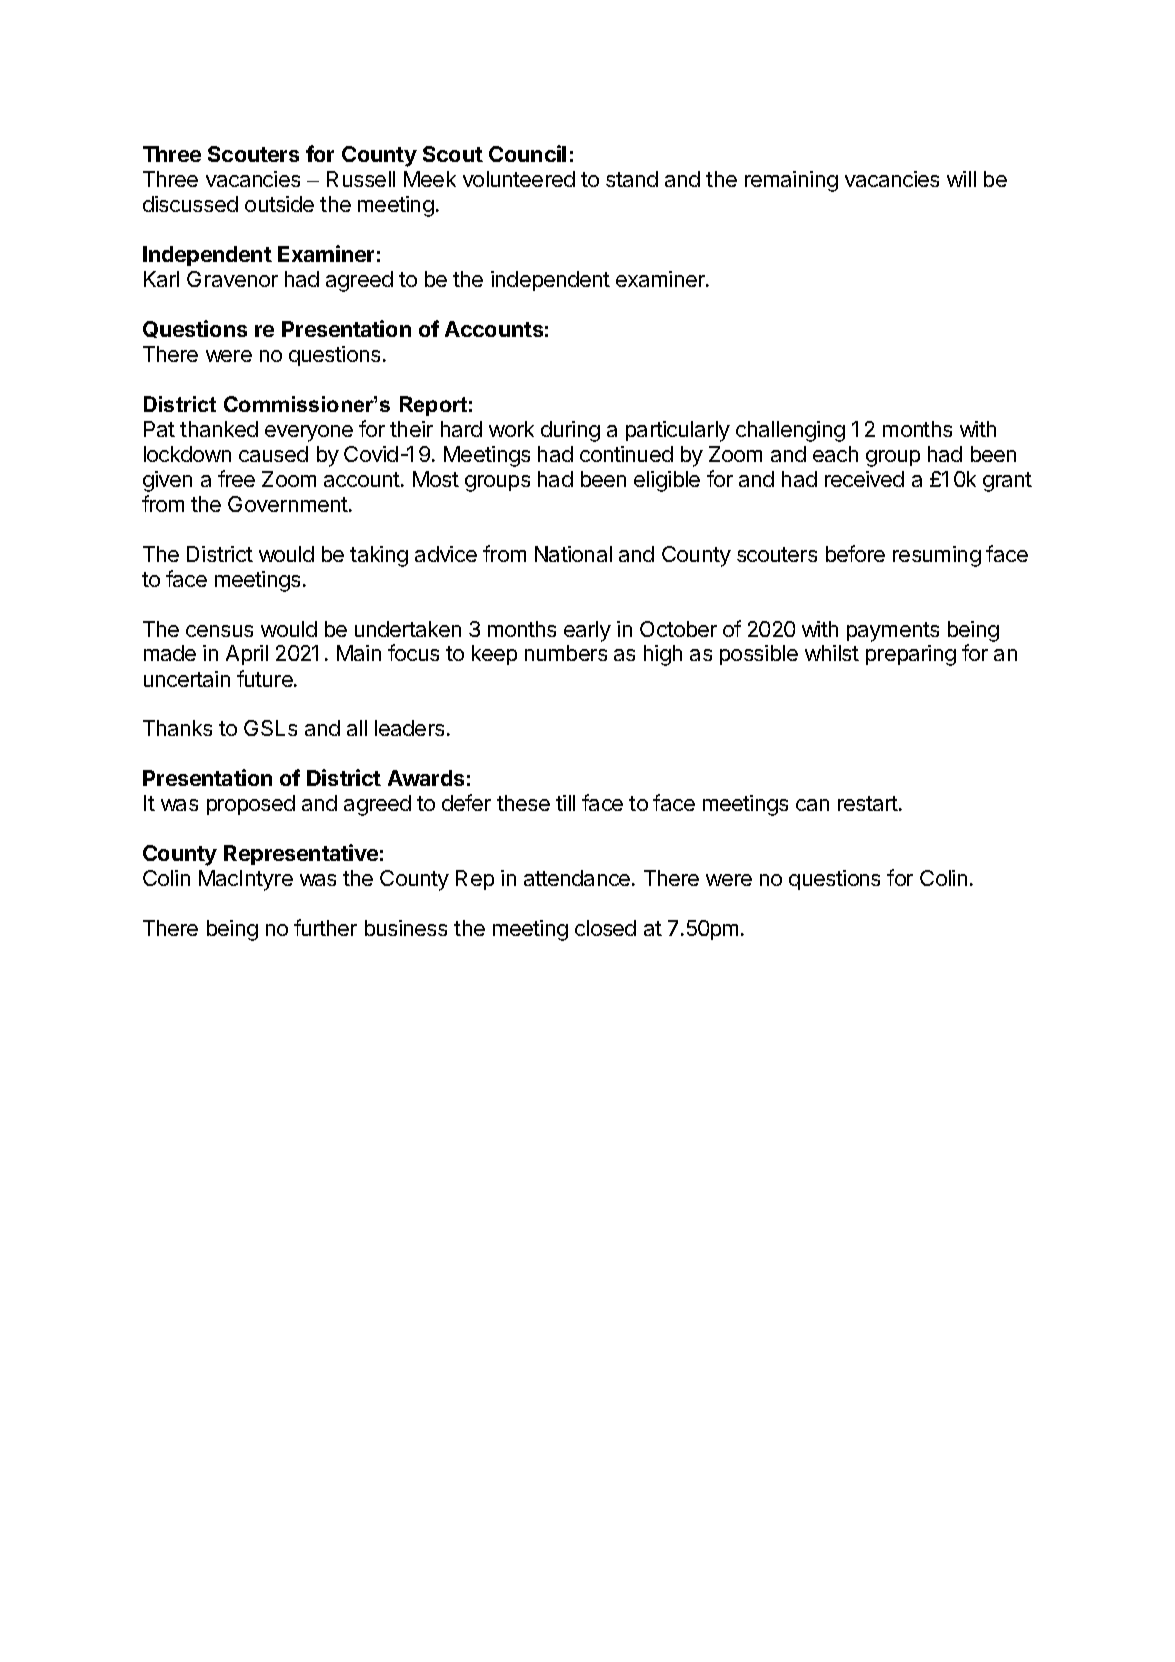 The width and height of the screenshot is (1175, 1662). Describe the element at coordinates (325, 927) in the screenshot. I see `further` at that location.
